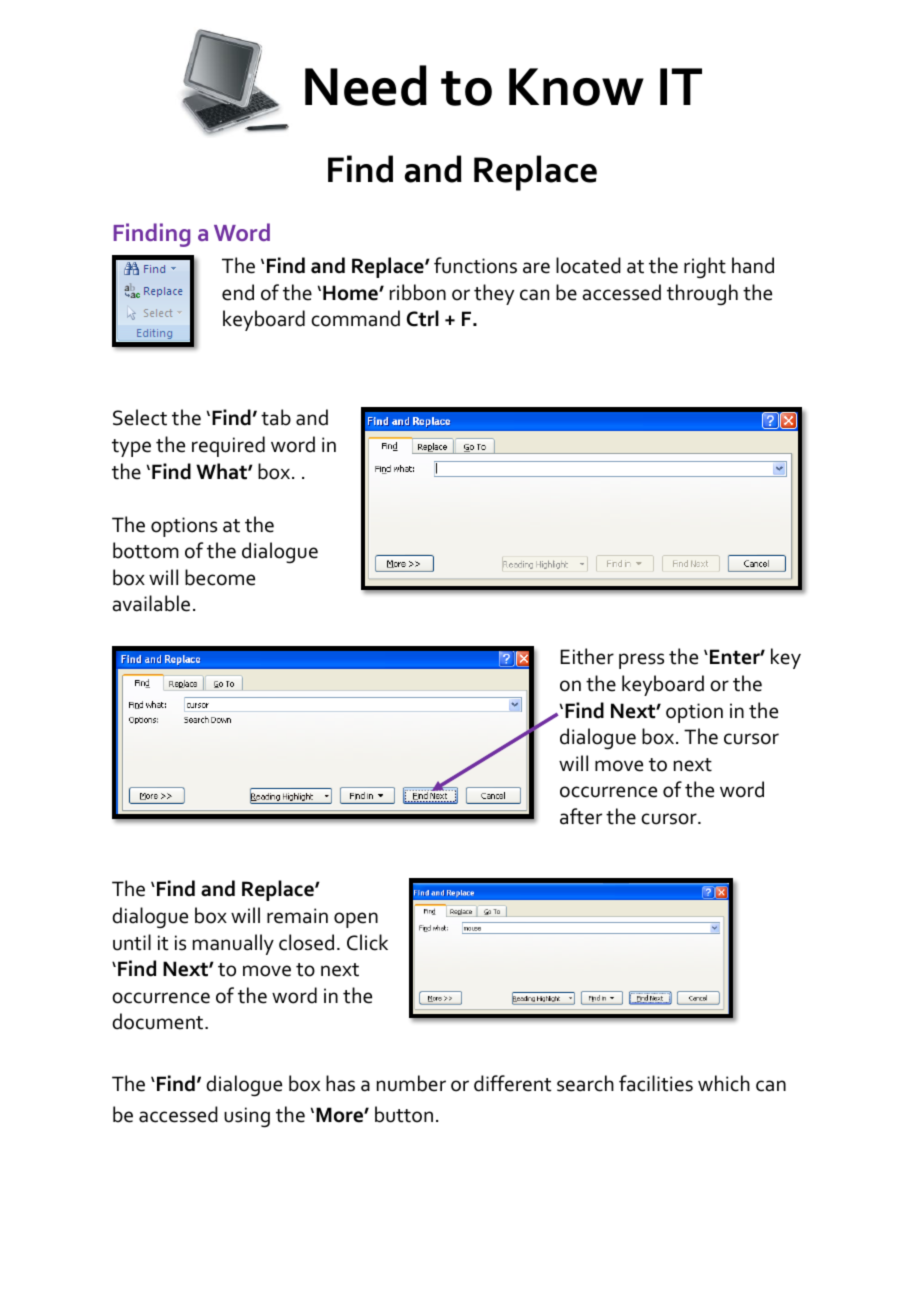 Image resolution: width=924 pixels, height=1308 pixels. Describe the element at coordinates (581, 816) in the document. I see `after` at that location.
